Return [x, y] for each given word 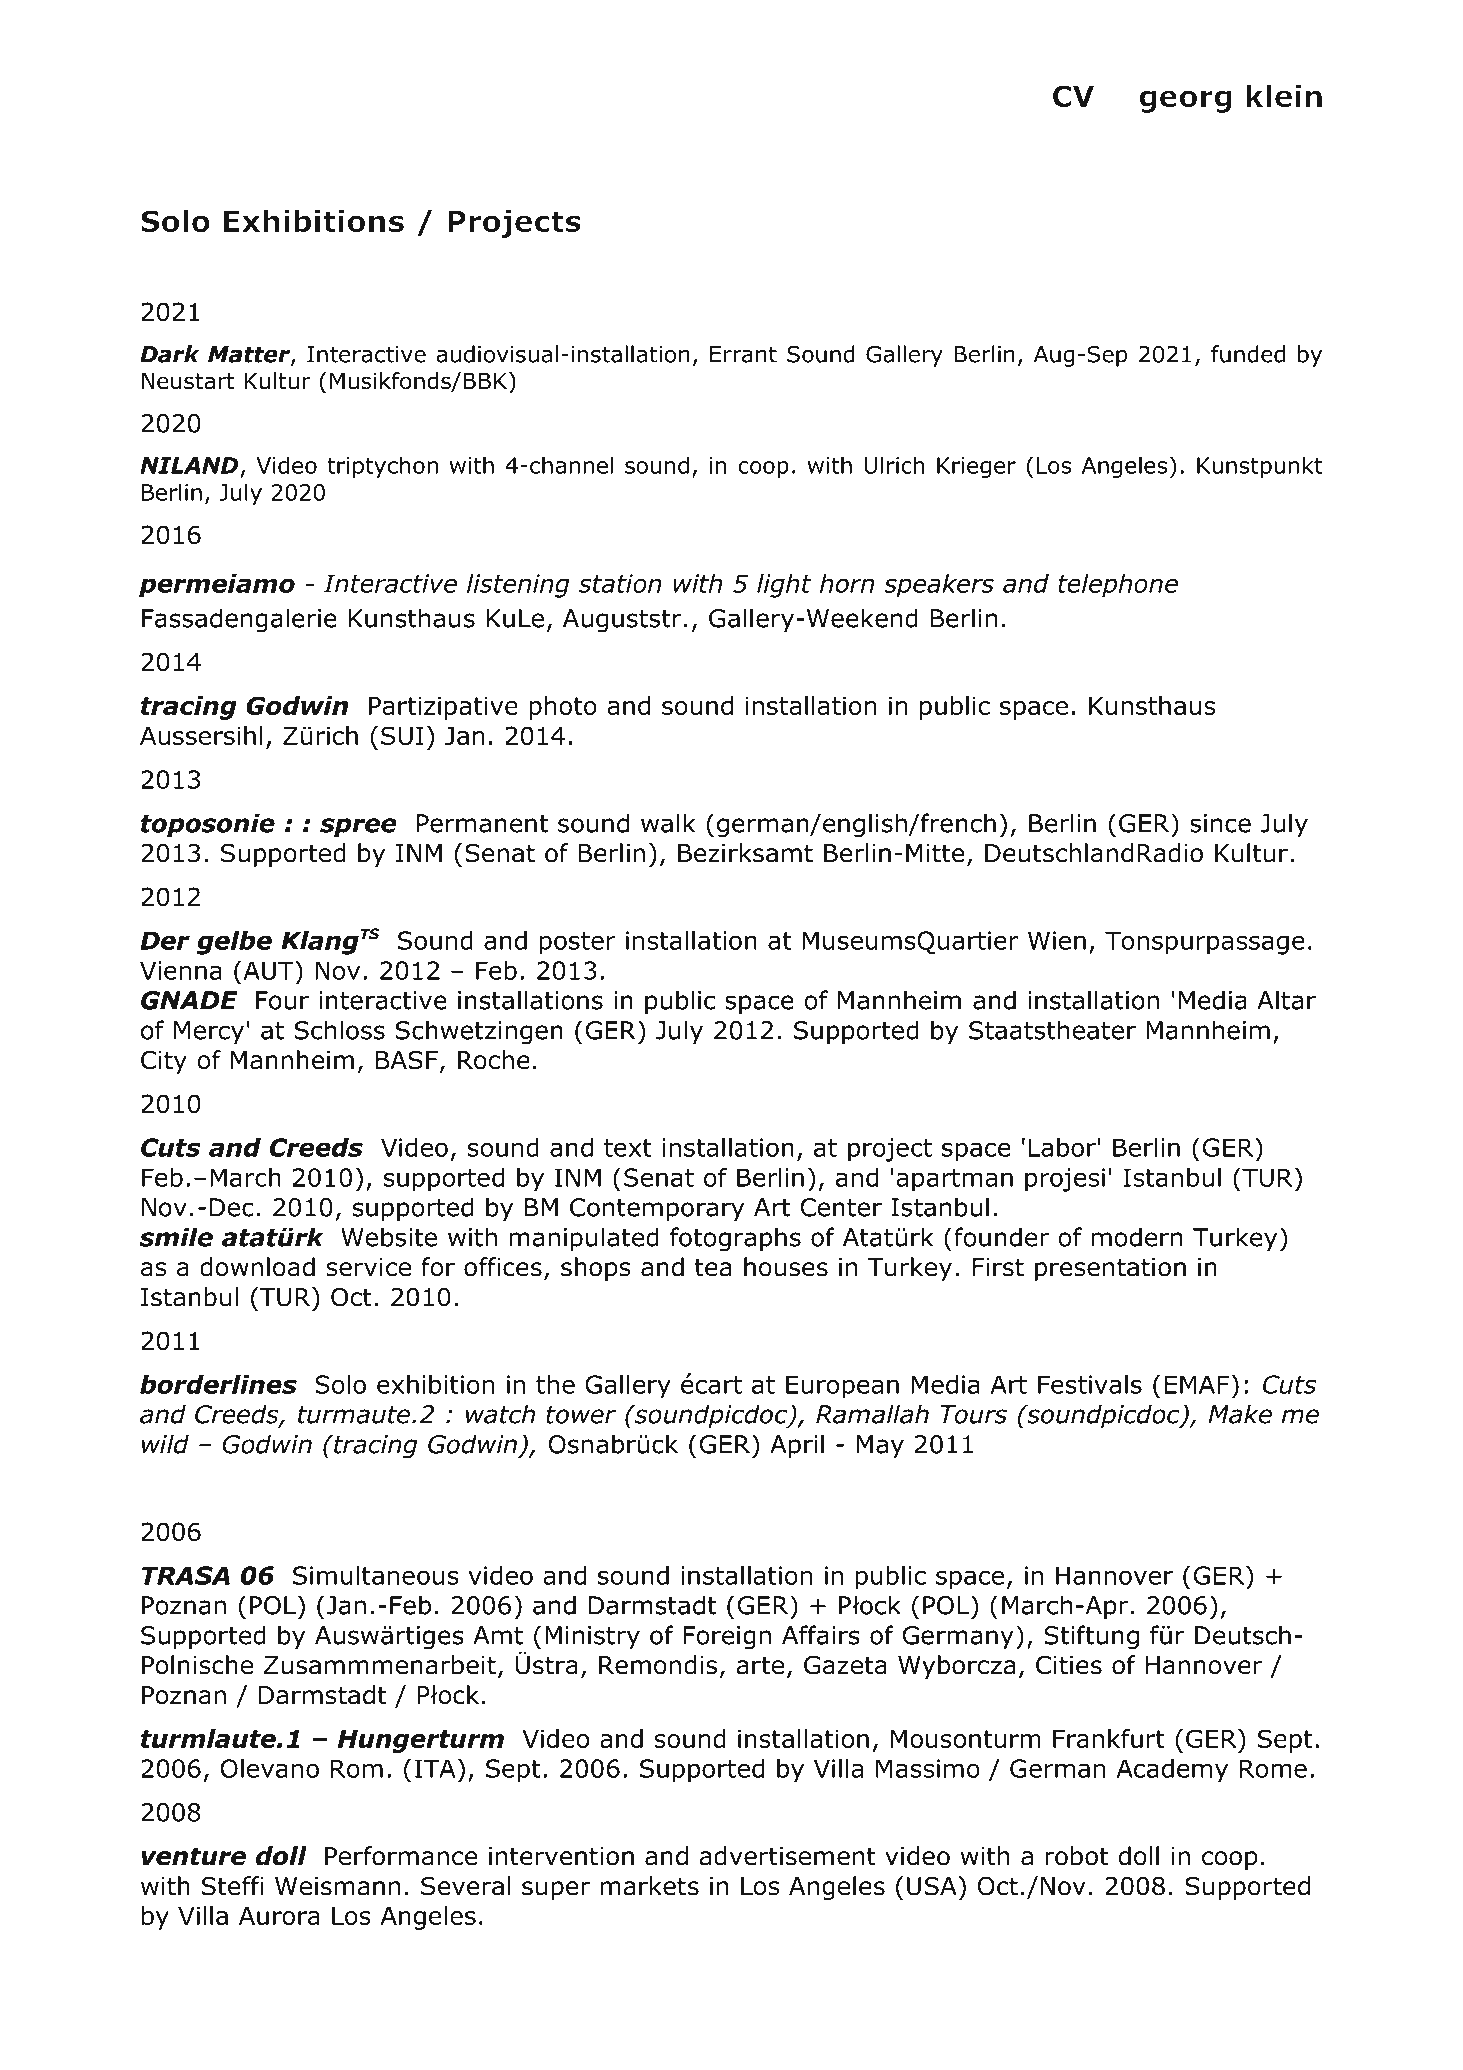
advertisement [787, 1856]
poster [577, 943]
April [797, 1446]
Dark [169, 354]
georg [1185, 101]
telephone [1118, 586]
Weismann [337, 1886]
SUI [402, 735]
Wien [1057, 940]
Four [282, 1000]
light [784, 586]
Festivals [1090, 1384]
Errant [743, 354]
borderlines [218, 1384]
